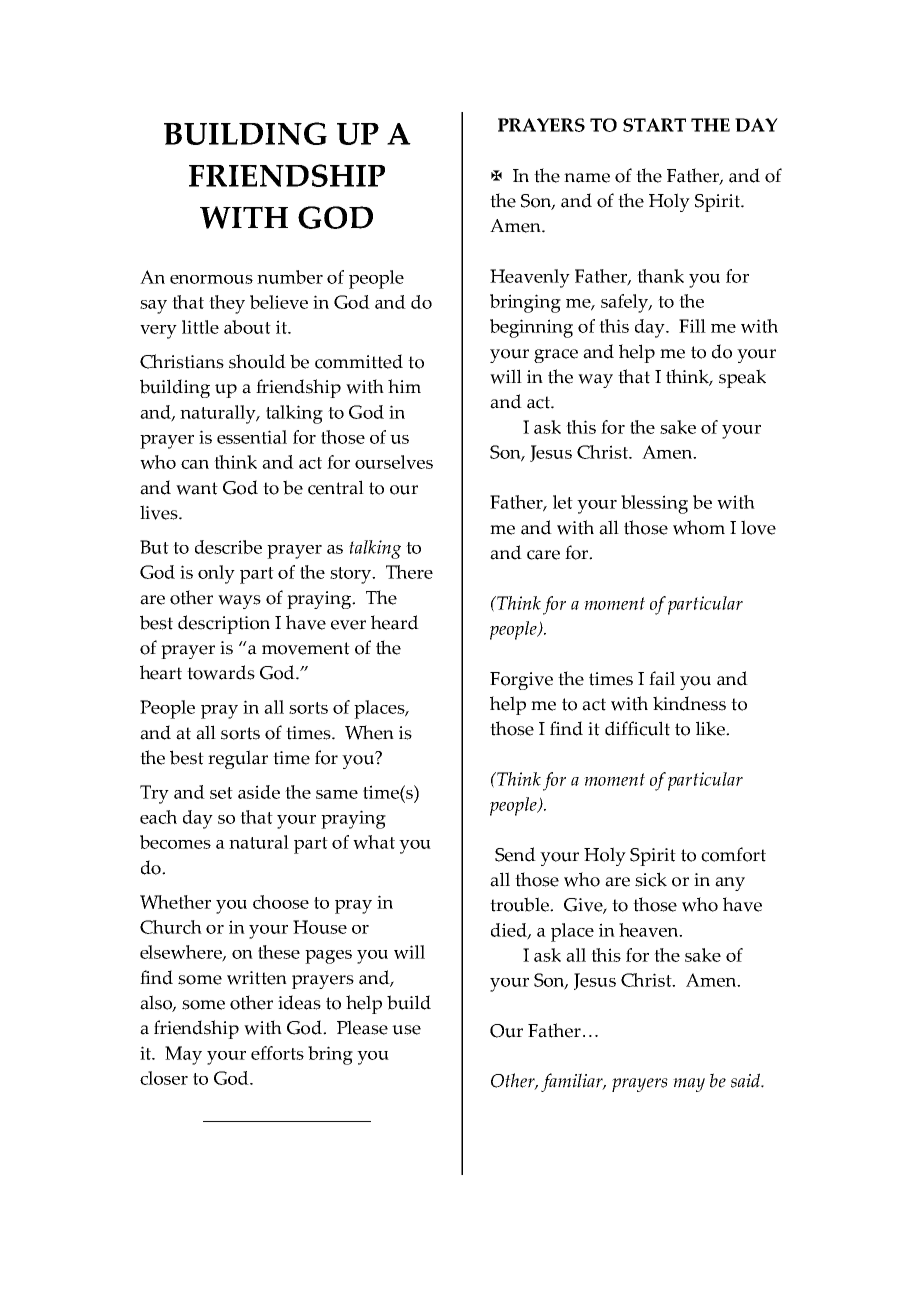  Describe the element at coordinates (409, 572) in the page. I see `There` at that location.
